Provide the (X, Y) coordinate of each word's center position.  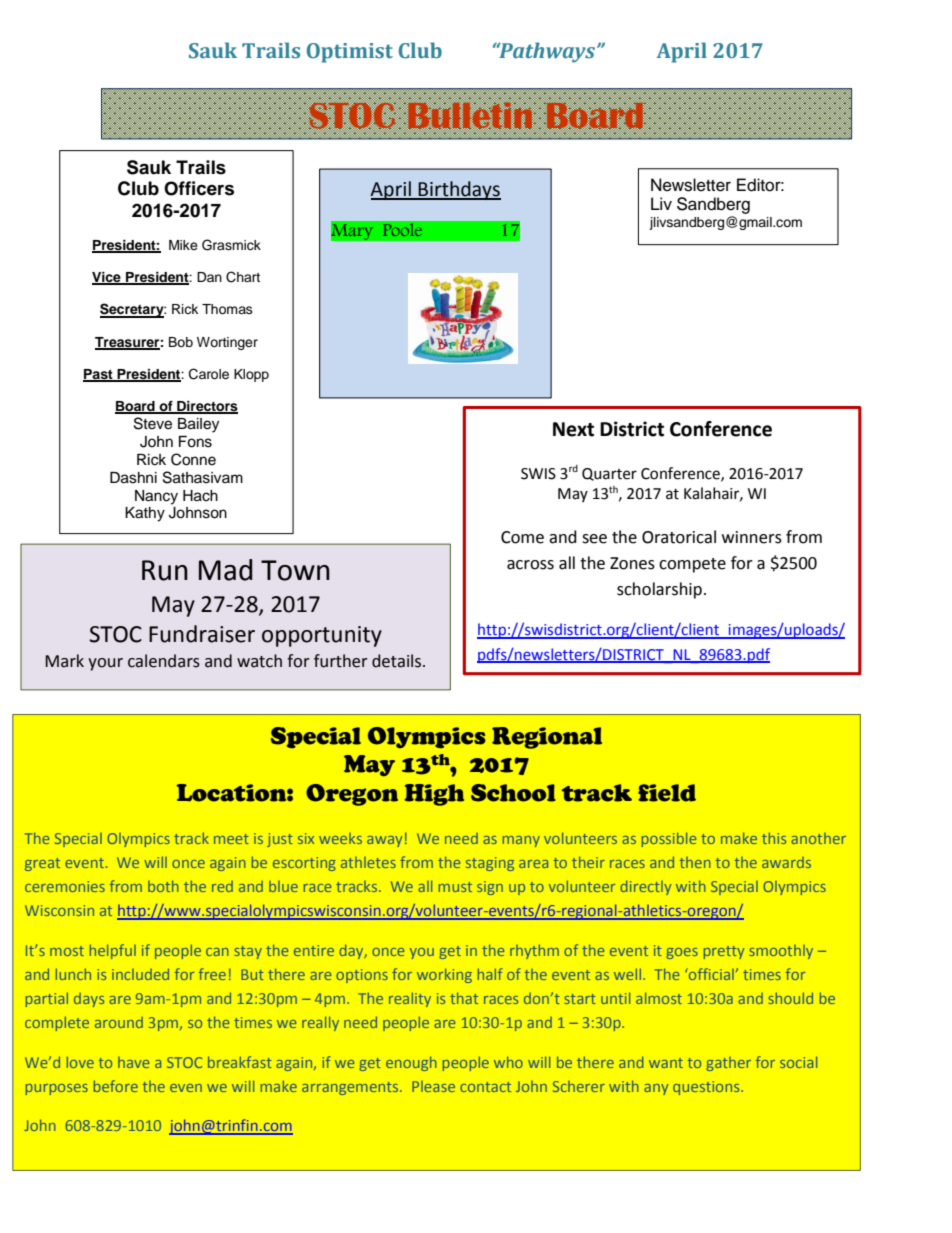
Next (573, 429)
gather (728, 1064)
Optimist (350, 53)
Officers (199, 188)
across (530, 565)
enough (411, 1064)
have (133, 1062)
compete (692, 565)
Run (165, 570)
